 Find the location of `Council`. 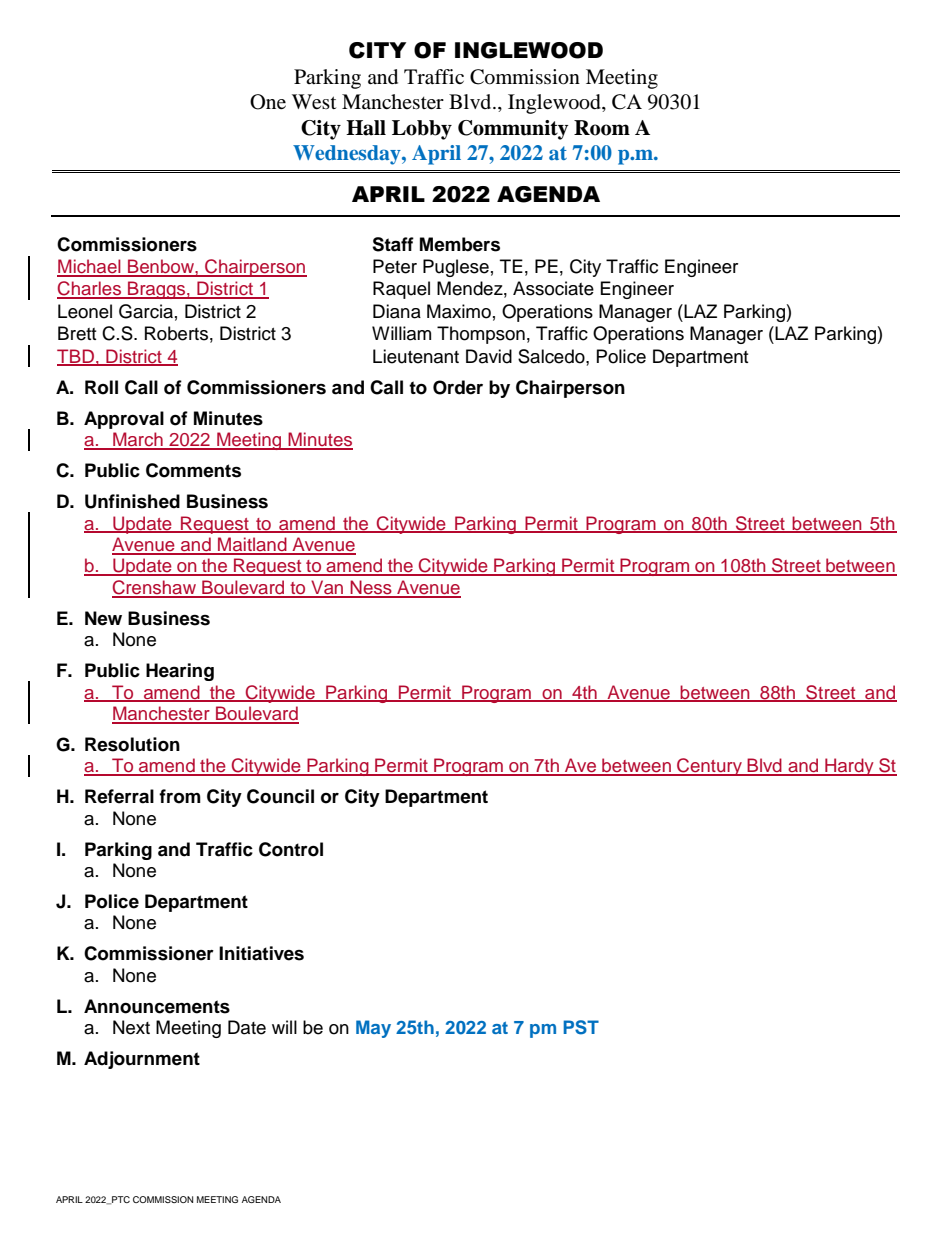

Council is located at coordinates (280, 796).
